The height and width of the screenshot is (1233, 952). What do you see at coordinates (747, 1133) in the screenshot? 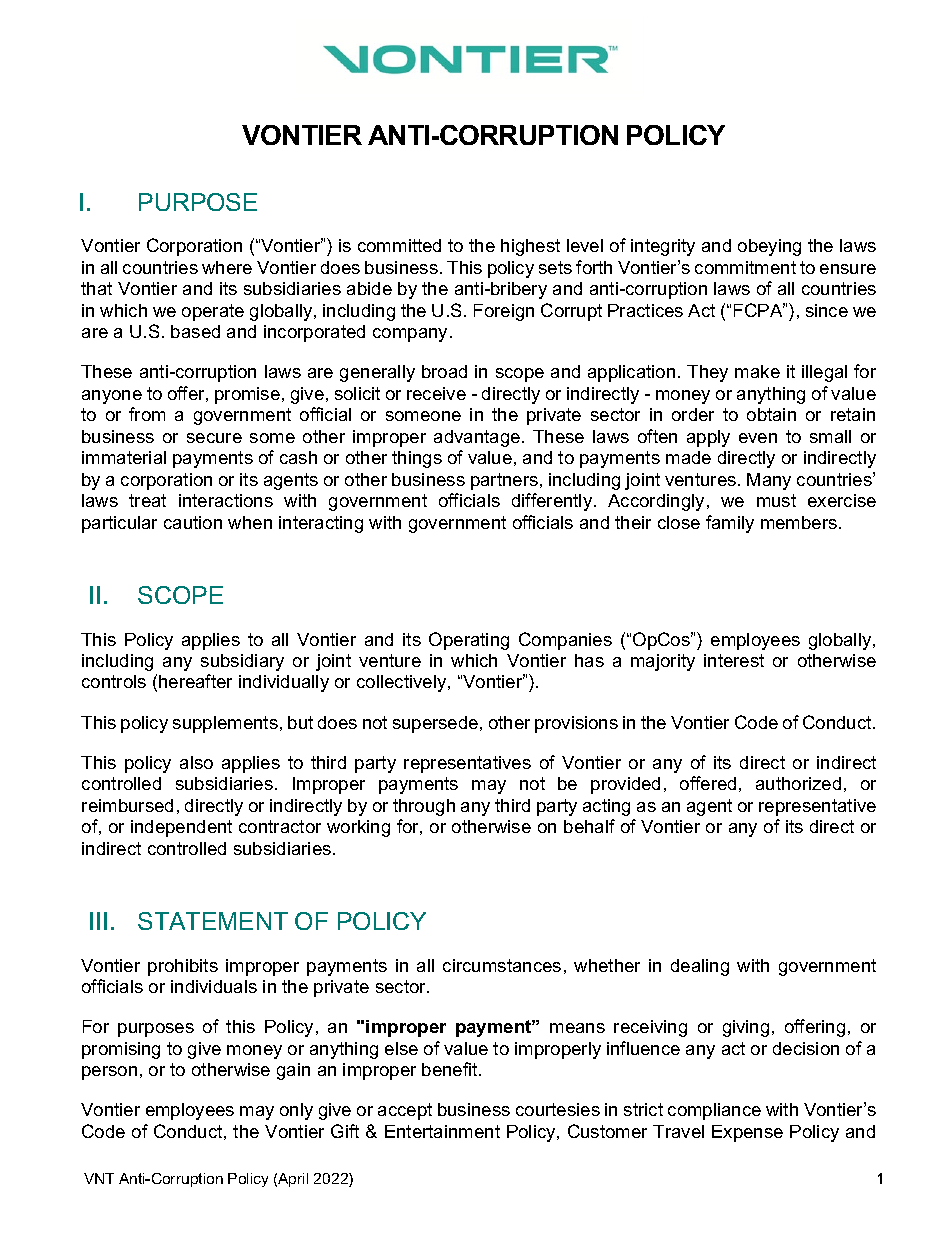
I see `Expense` at bounding box center [747, 1133].
